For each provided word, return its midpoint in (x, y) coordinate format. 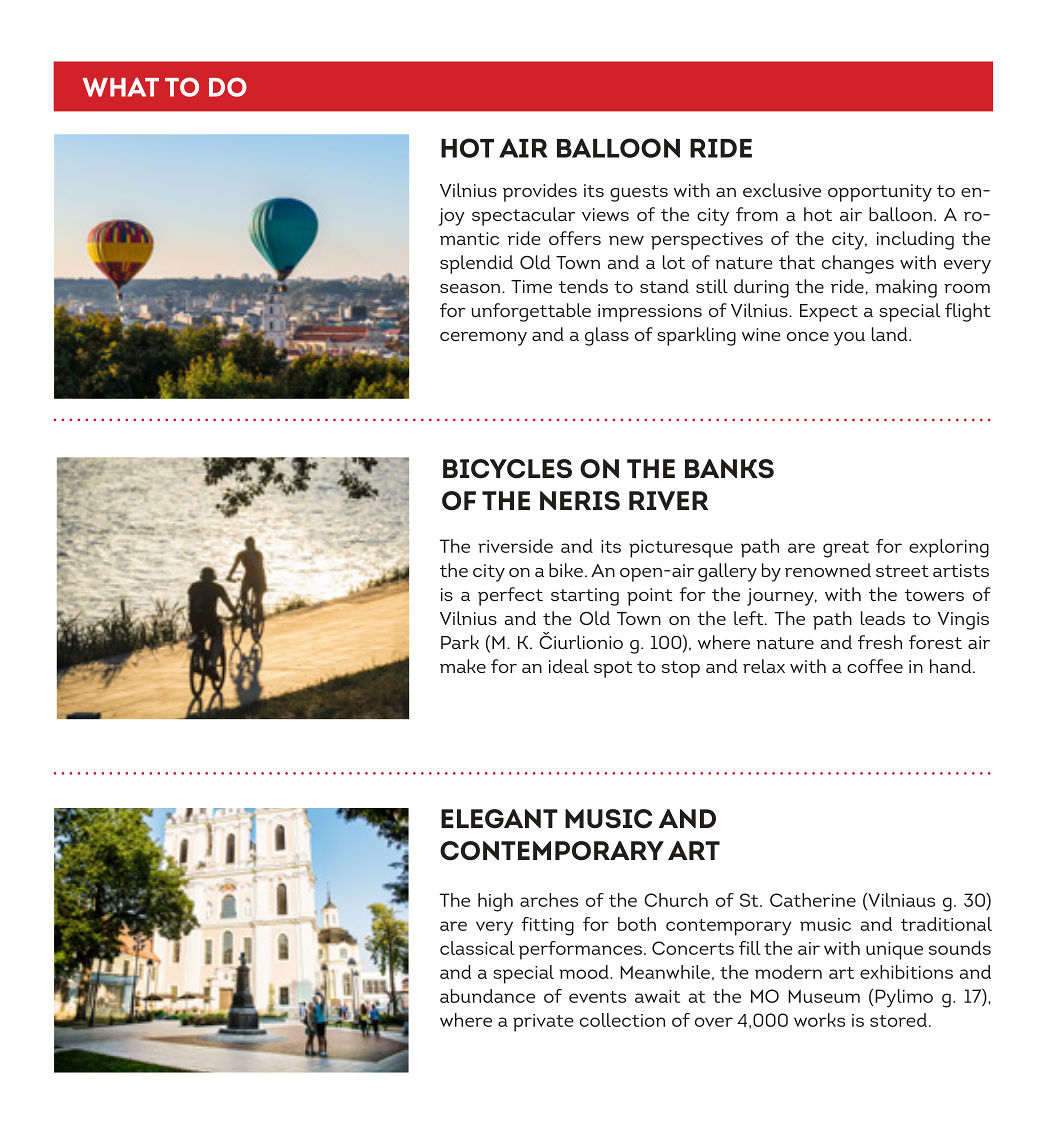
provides (540, 192)
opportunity (880, 193)
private (543, 1023)
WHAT (120, 87)
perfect (510, 596)
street (902, 571)
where (466, 1020)
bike (567, 570)
